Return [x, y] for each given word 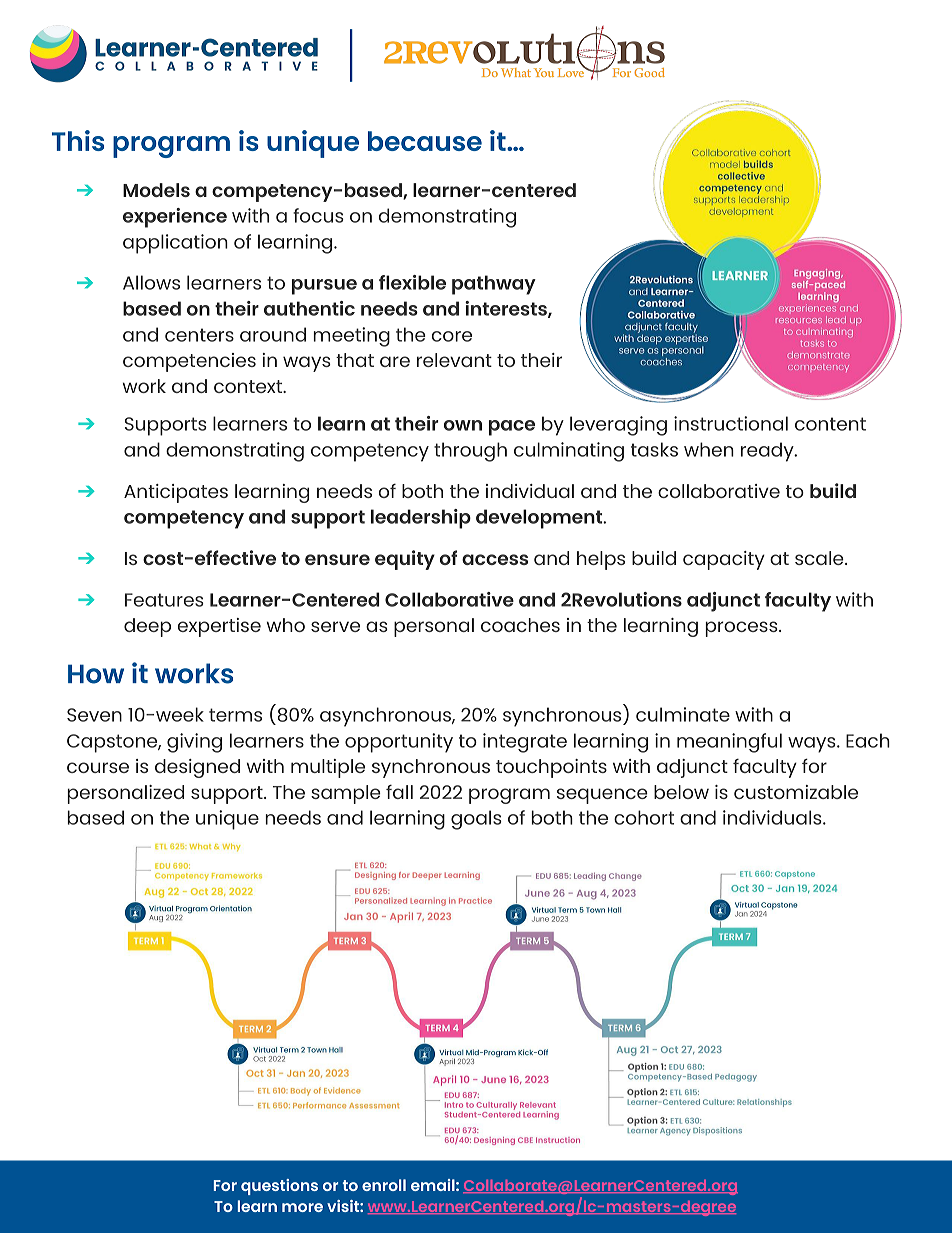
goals [476, 820]
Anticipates [176, 493]
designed [197, 768]
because [425, 141]
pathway [494, 285]
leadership [421, 519]
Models [156, 190]
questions [279, 1187]
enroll [384, 1185]
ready [768, 452]
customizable [796, 792]
